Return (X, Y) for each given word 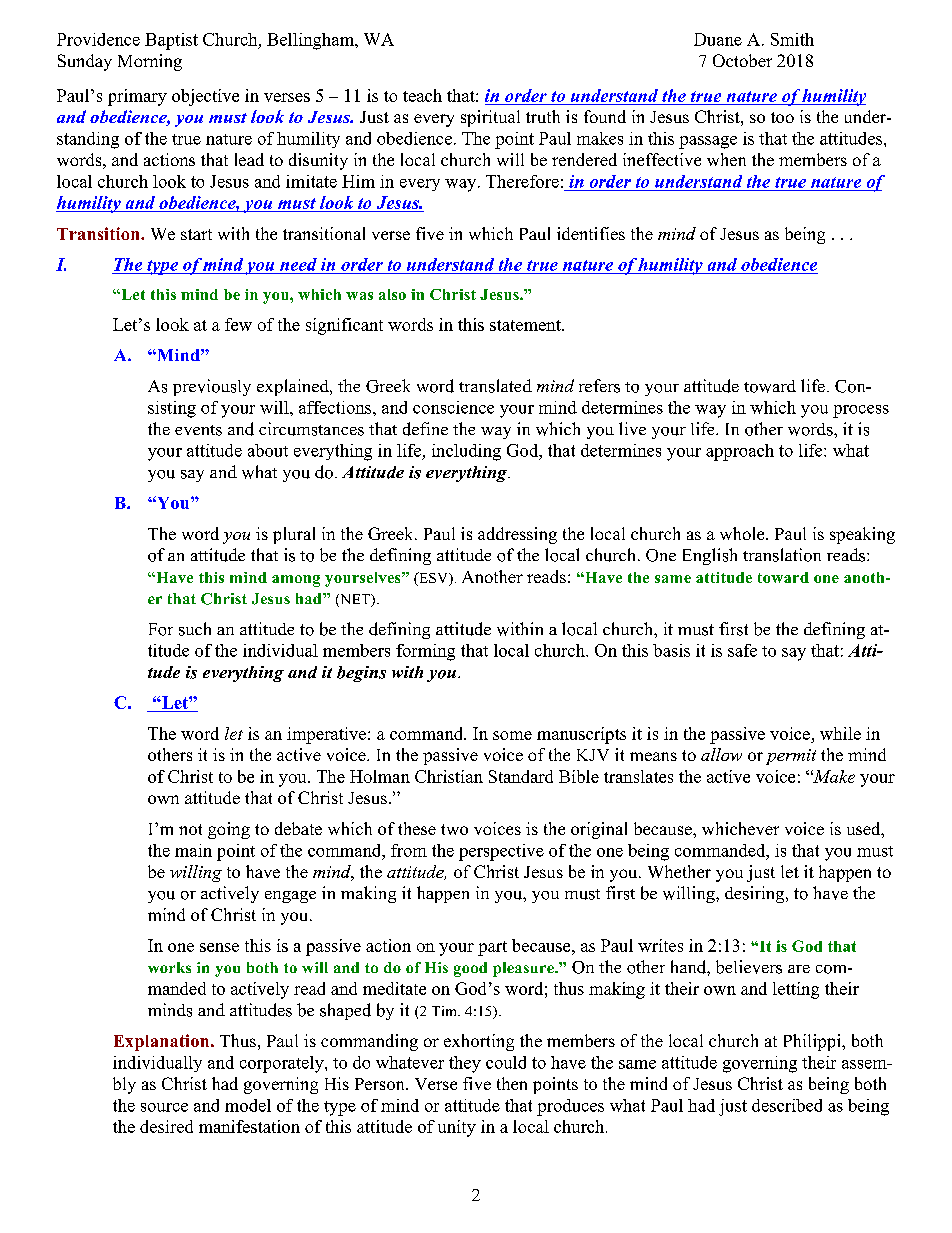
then (512, 1083)
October (742, 60)
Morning (150, 62)
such (195, 629)
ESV (433, 579)
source (164, 1107)
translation (782, 555)
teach (422, 95)
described (787, 1105)
